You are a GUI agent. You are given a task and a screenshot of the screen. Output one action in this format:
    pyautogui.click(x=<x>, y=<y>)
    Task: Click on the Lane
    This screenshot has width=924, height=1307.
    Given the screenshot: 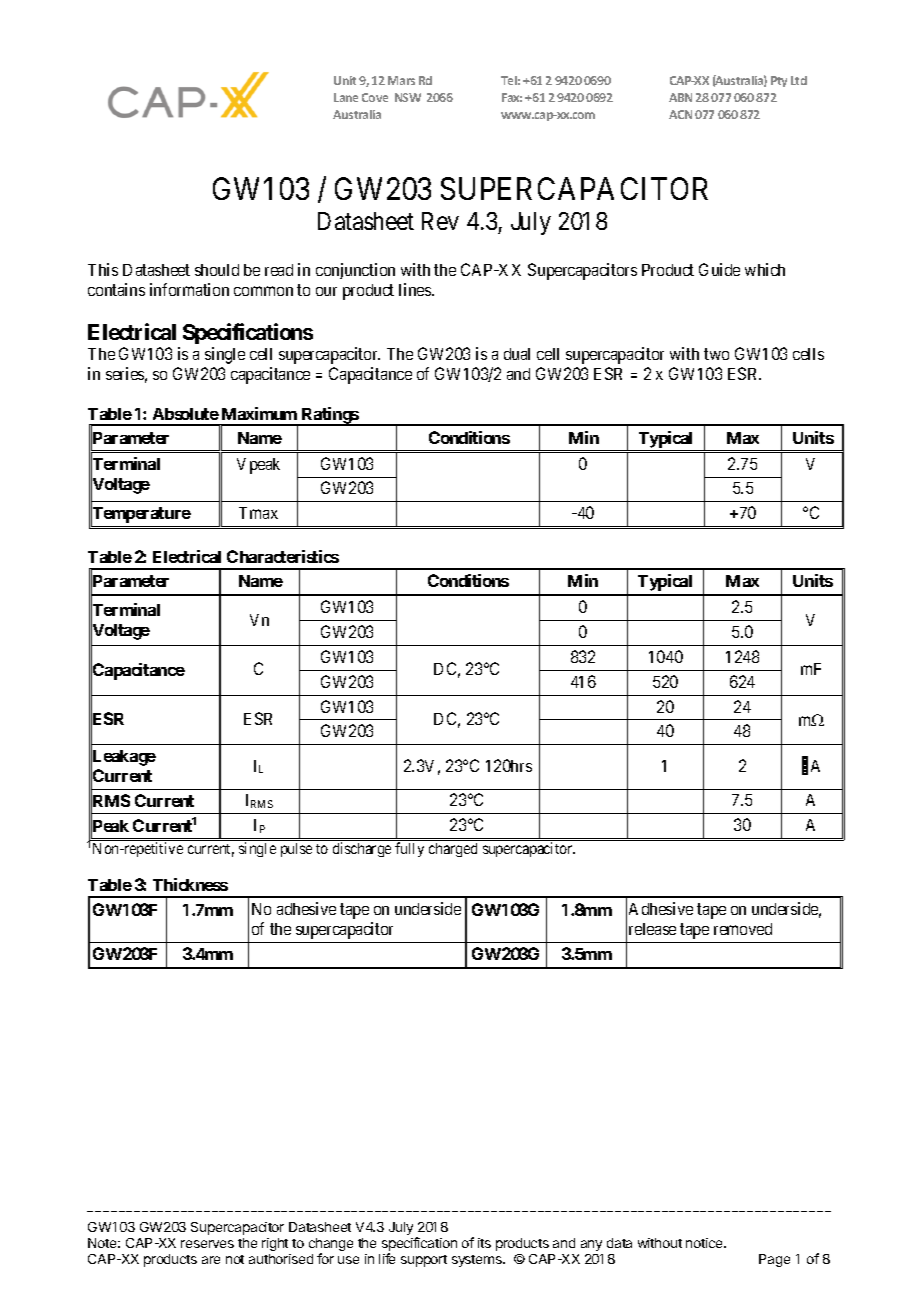 What is the action you would take?
    pyautogui.click(x=346, y=97)
